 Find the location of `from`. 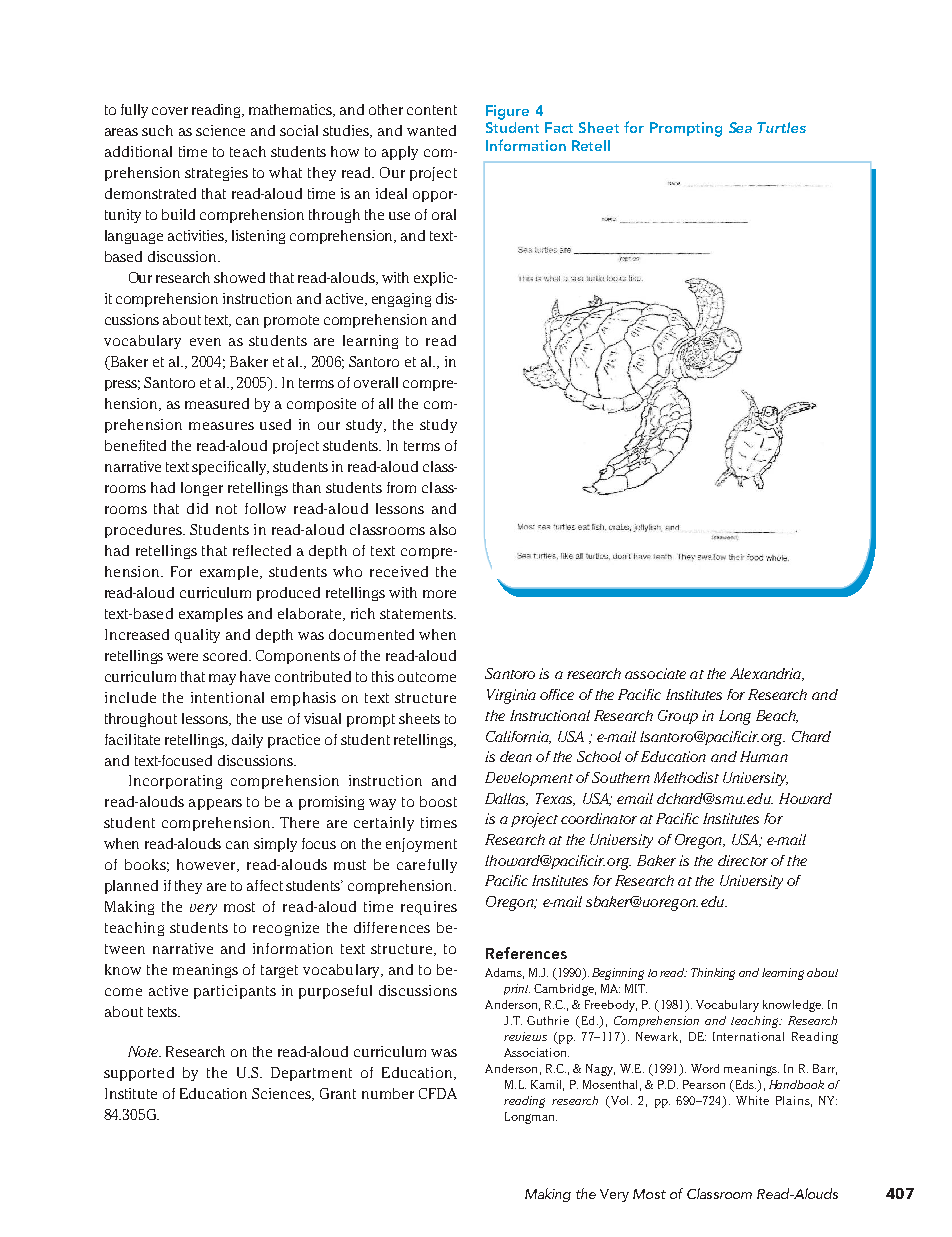

from is located at coordinates (401, 487).
